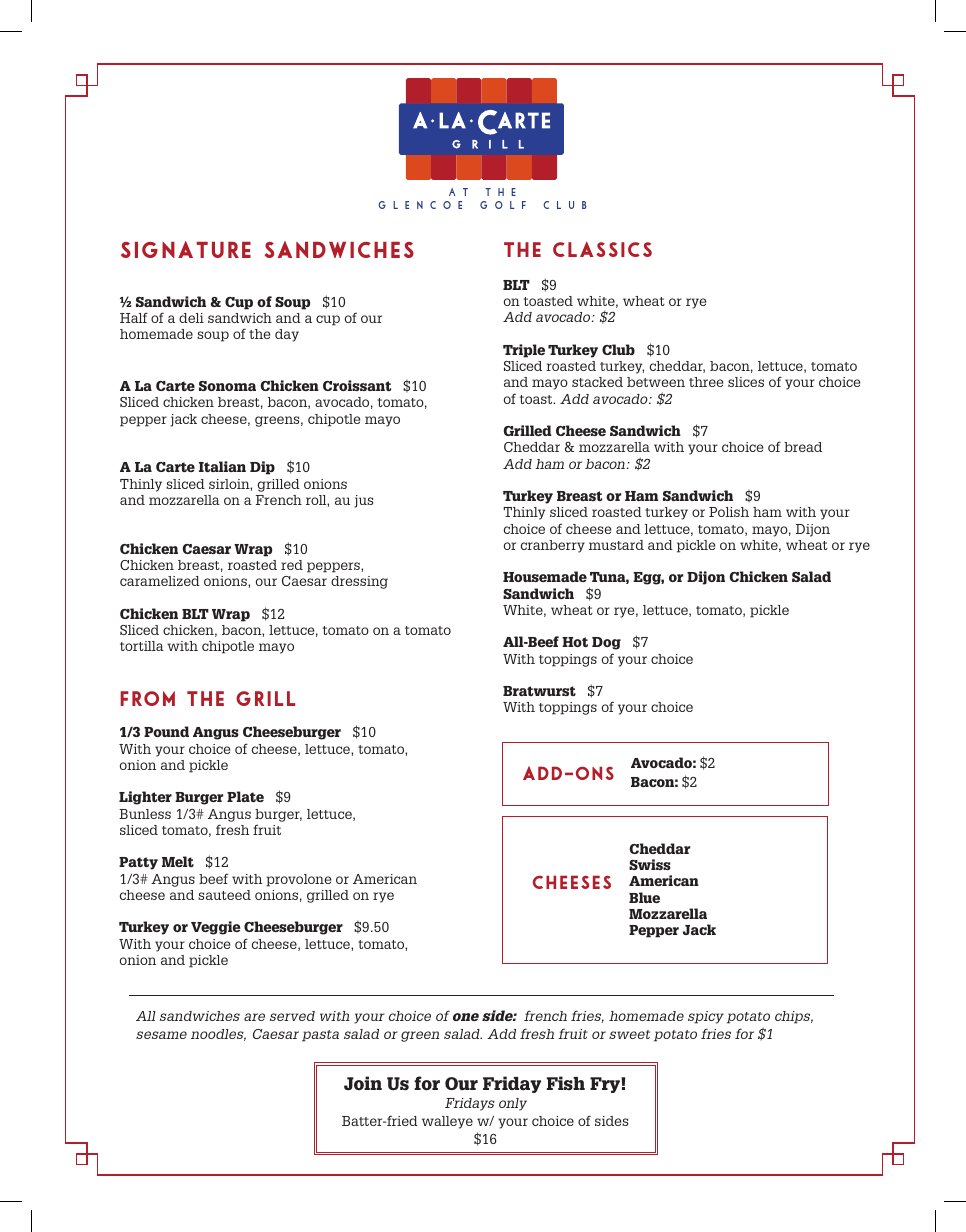 Image resolution: width=966 pixels, height=1232 pixels. What do you see at coordinates (245, 796) in the page?
I see `Plate` at bounding box center [245, 796].
